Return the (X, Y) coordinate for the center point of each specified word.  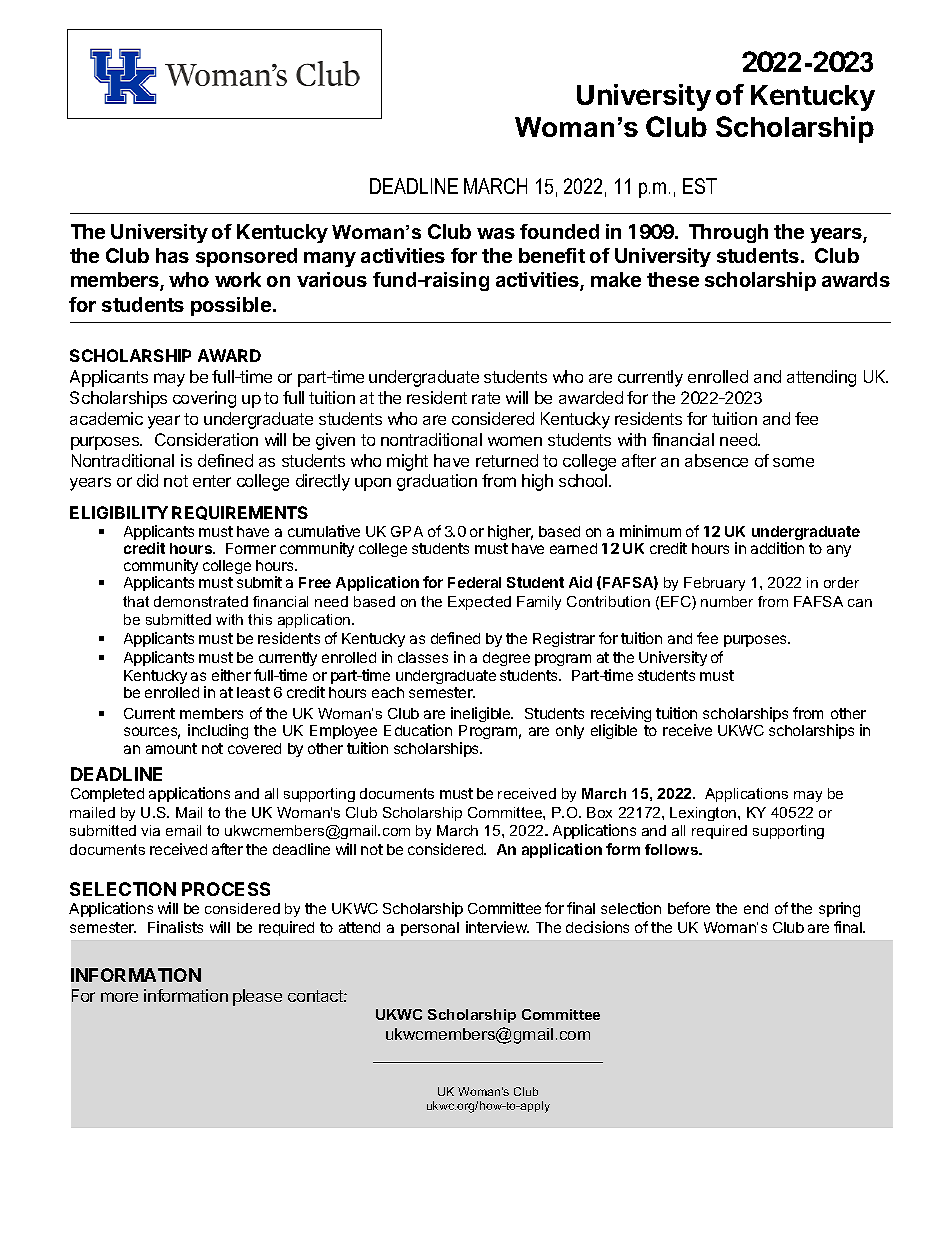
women (515, 441)
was (496, 233)
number (727, 601)
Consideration (206, 439)
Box (599, 812)
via (150, 830)
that (136, 601)
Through (728, 233)
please (257, 997)
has (172, 255)
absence (716, 460)
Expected (479, 603)
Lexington (704, 814)
